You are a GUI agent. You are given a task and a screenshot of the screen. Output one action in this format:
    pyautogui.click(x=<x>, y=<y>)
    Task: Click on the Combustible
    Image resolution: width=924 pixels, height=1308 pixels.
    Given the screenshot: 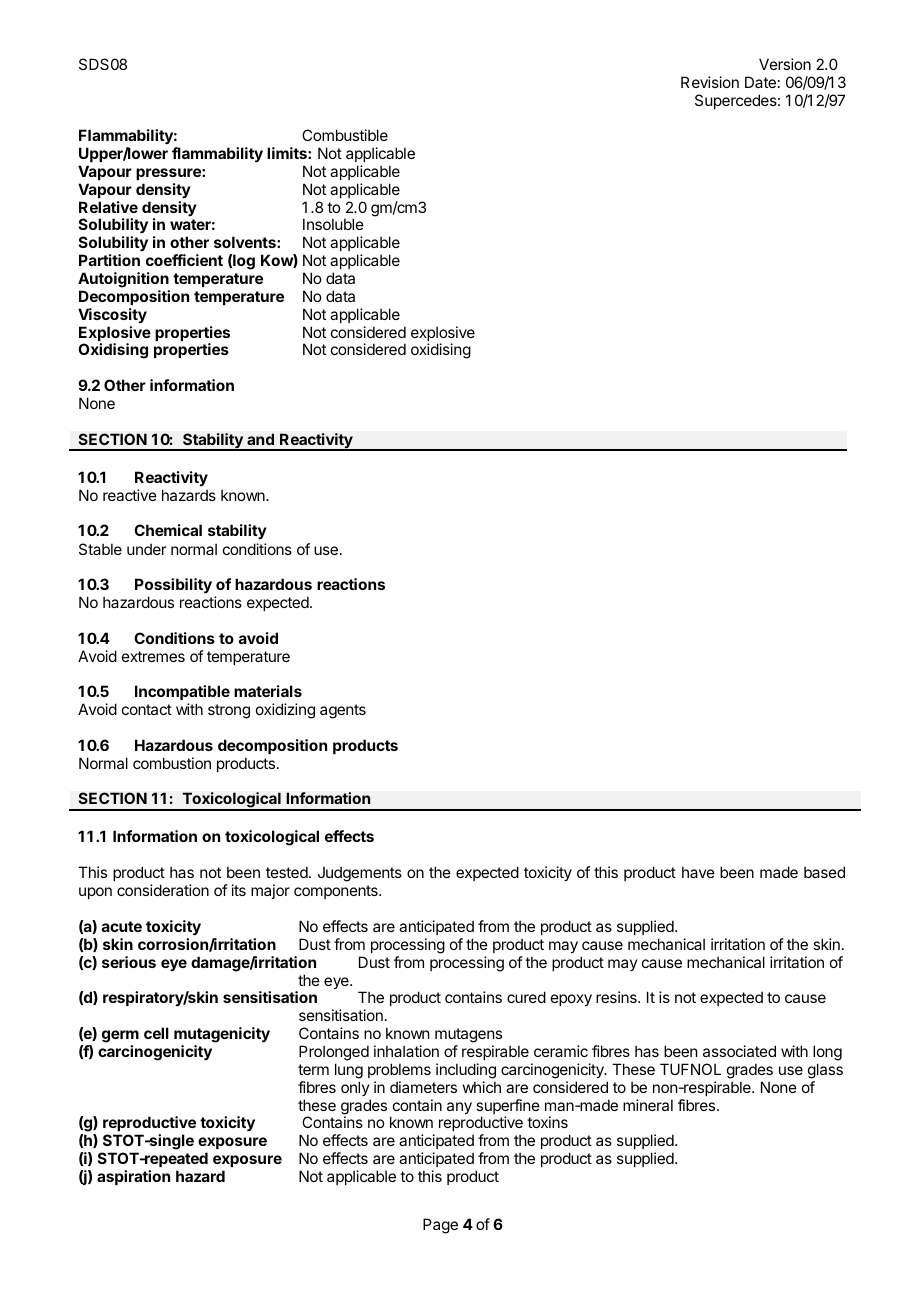 What is the action you would take?
    pyautogui.click(x=345, y=135)
